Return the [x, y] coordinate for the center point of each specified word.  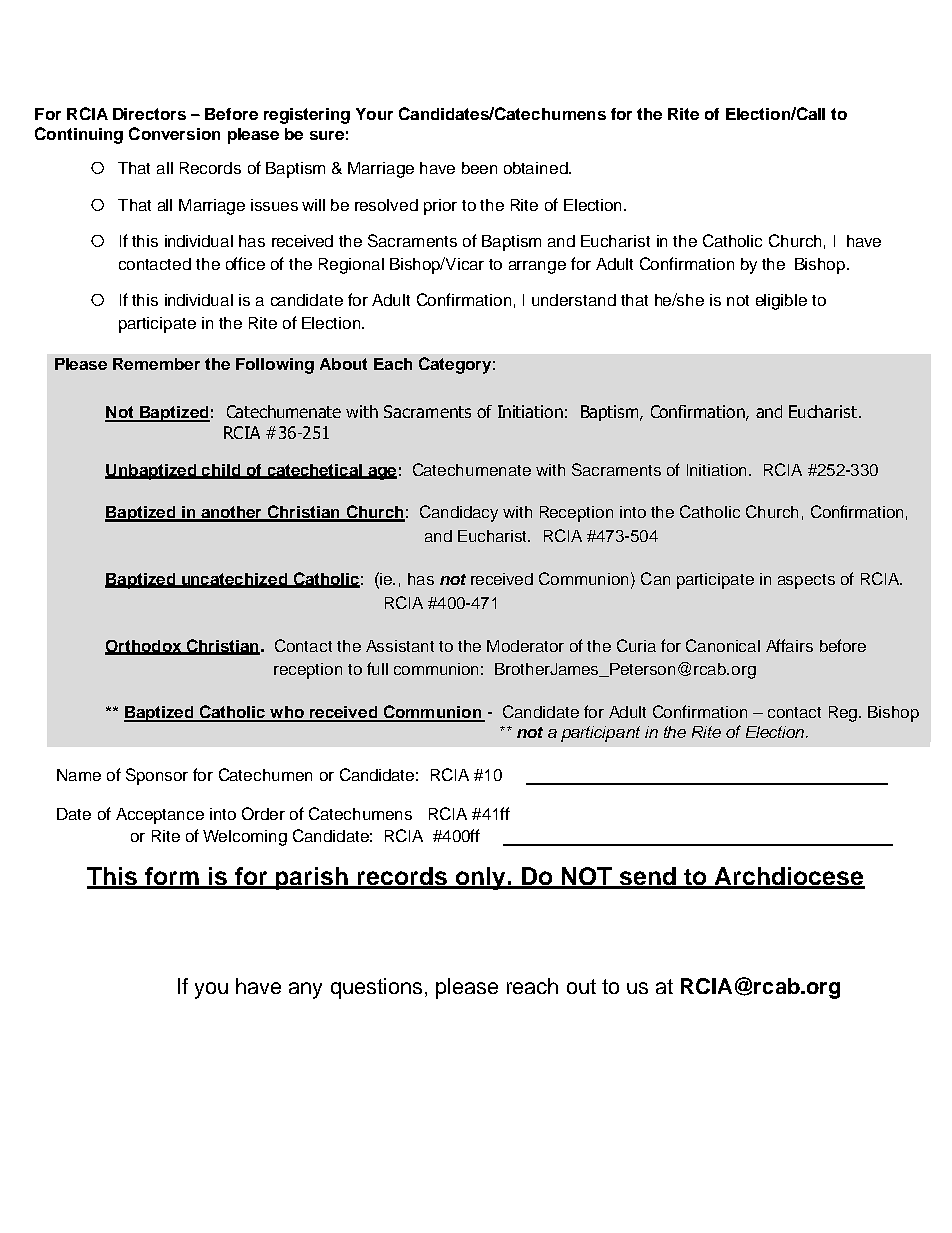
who [287, 713]
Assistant [400, 646]
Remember [156, 364]
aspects [806, 581]
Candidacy [459, 513]
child [221, 471]
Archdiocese [789, 877]
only [480, 878]
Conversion [174, 133]
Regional [351, 266]
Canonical [723, 645]
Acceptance [160, 816]
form [172, 877]
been [479, 168]
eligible [781, 302]
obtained [537, 168]
